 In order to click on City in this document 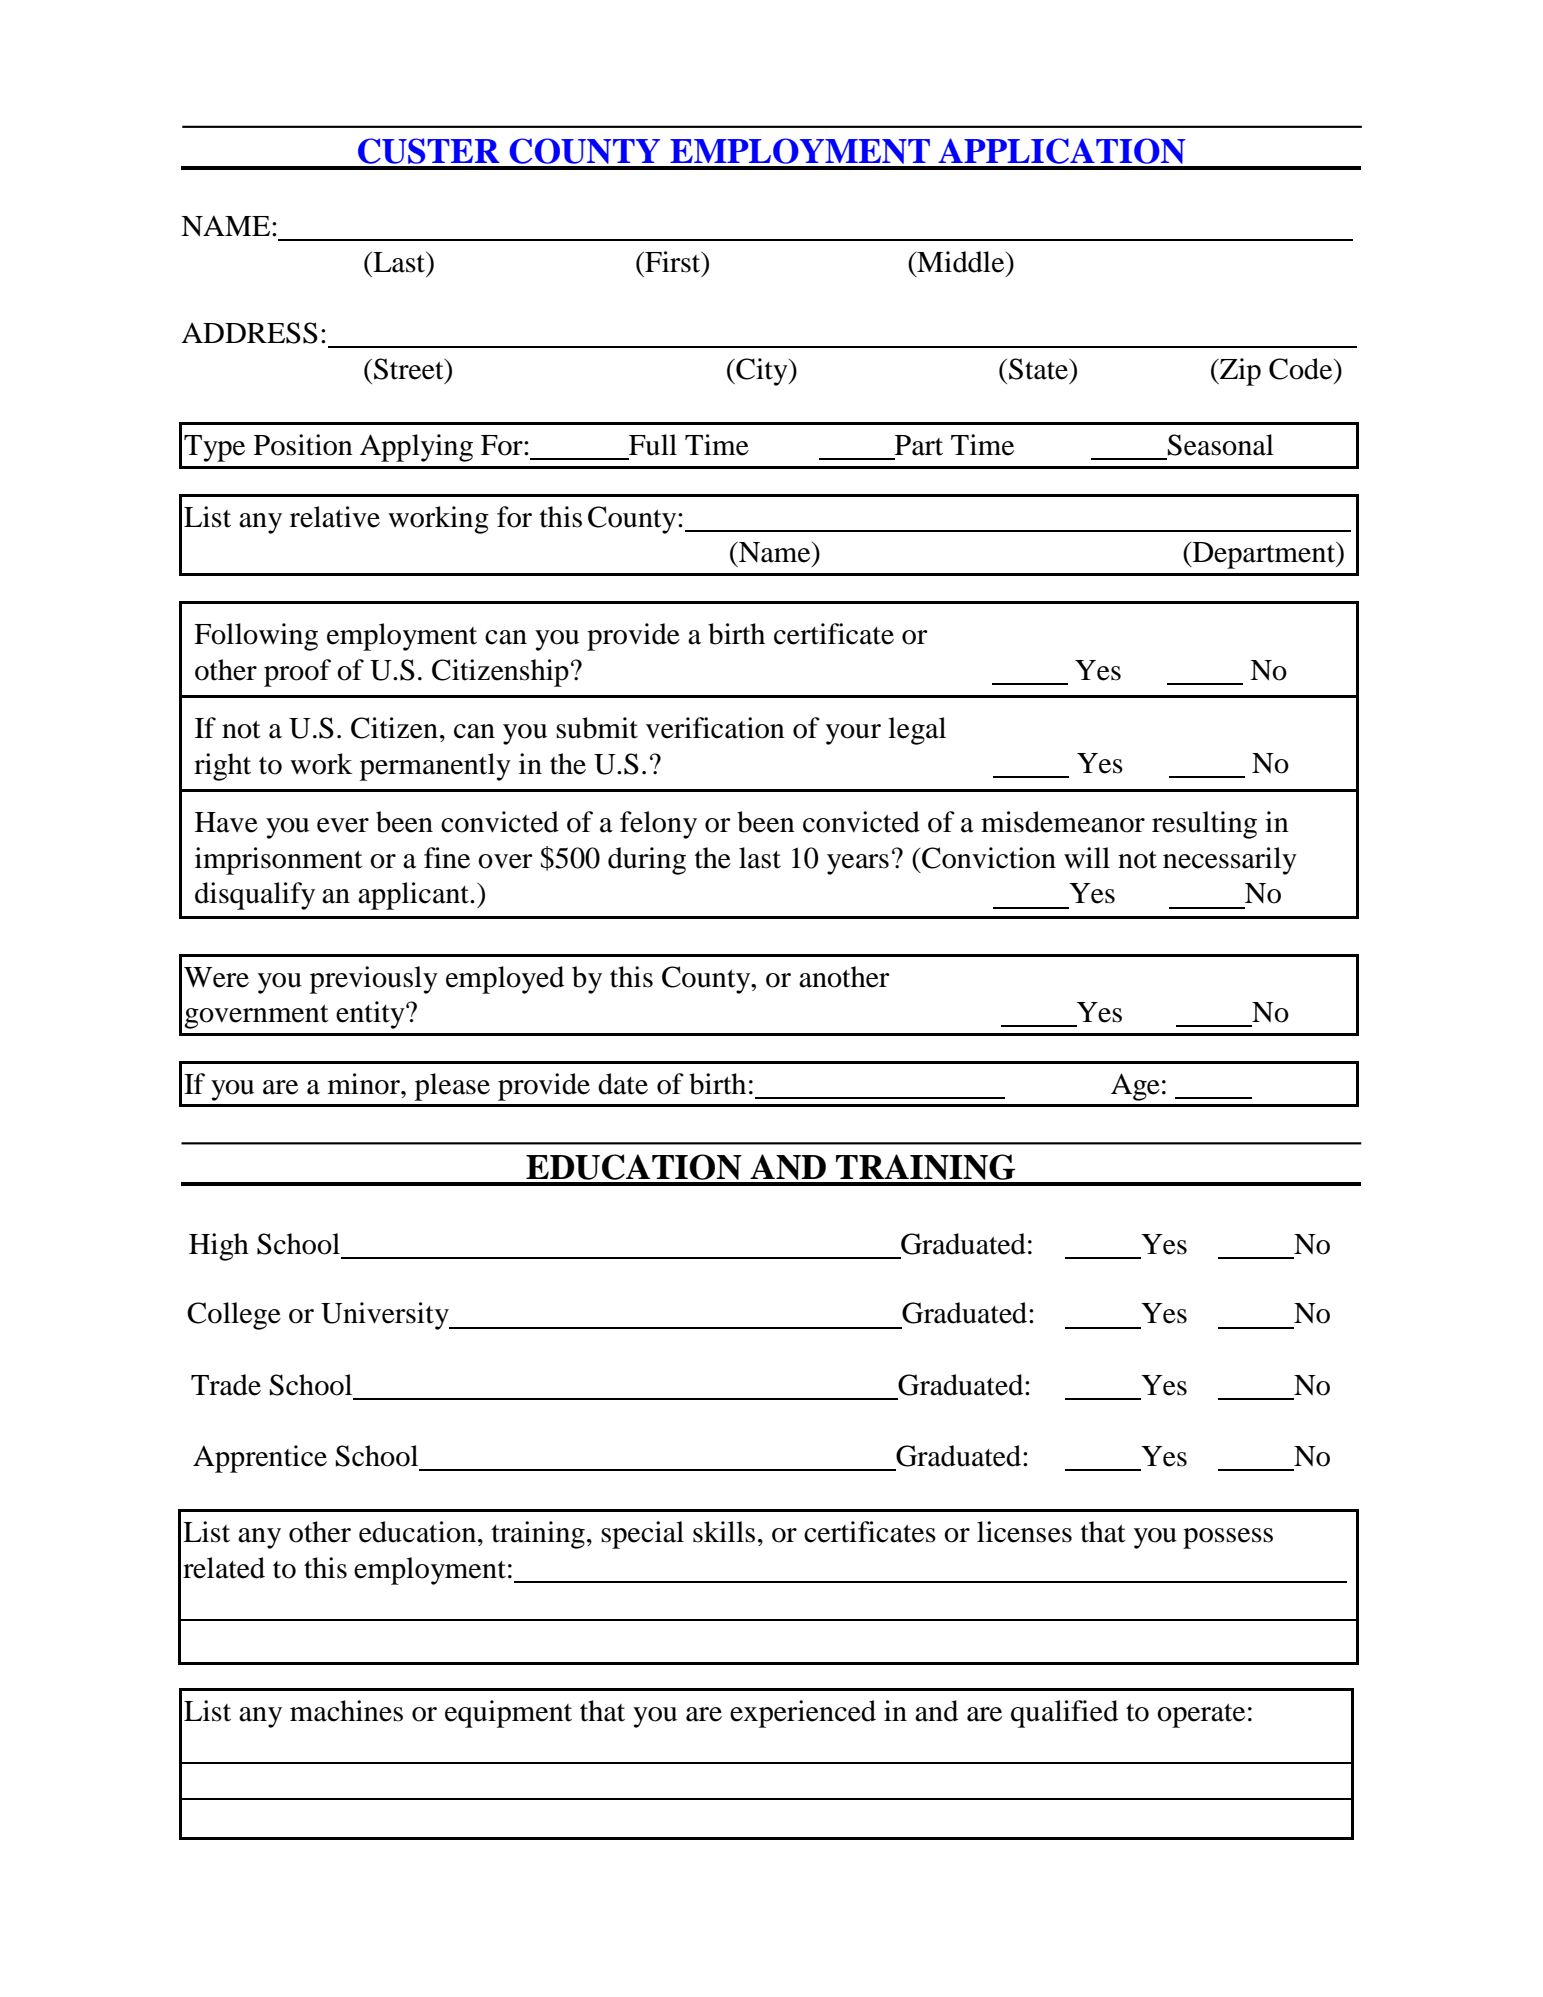, I will do `click(762, 372)`.
